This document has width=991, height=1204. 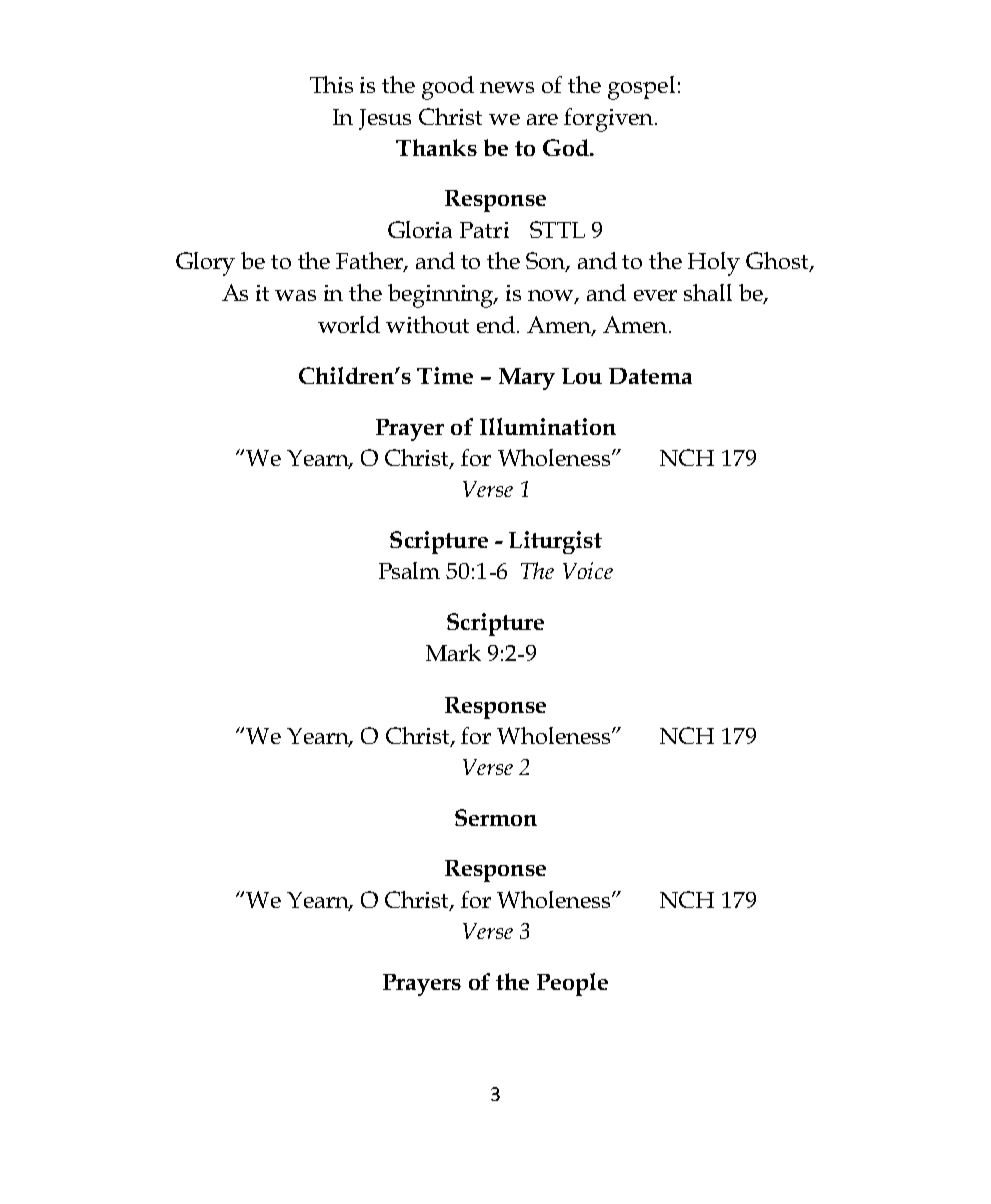 I want to click on Liturgist, so click(x=555, y=542).
